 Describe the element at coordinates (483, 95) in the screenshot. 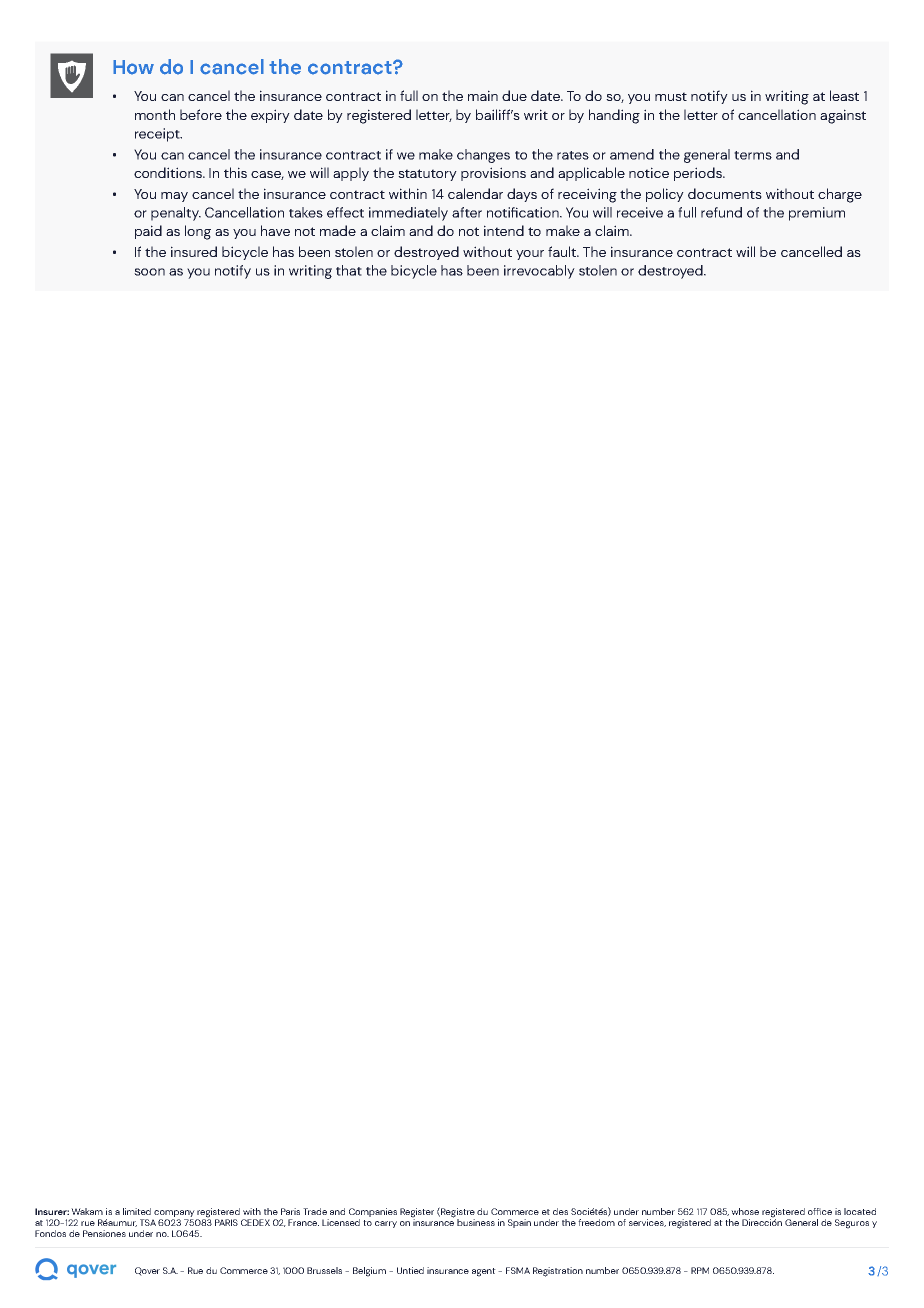

I see `main` at that location.
